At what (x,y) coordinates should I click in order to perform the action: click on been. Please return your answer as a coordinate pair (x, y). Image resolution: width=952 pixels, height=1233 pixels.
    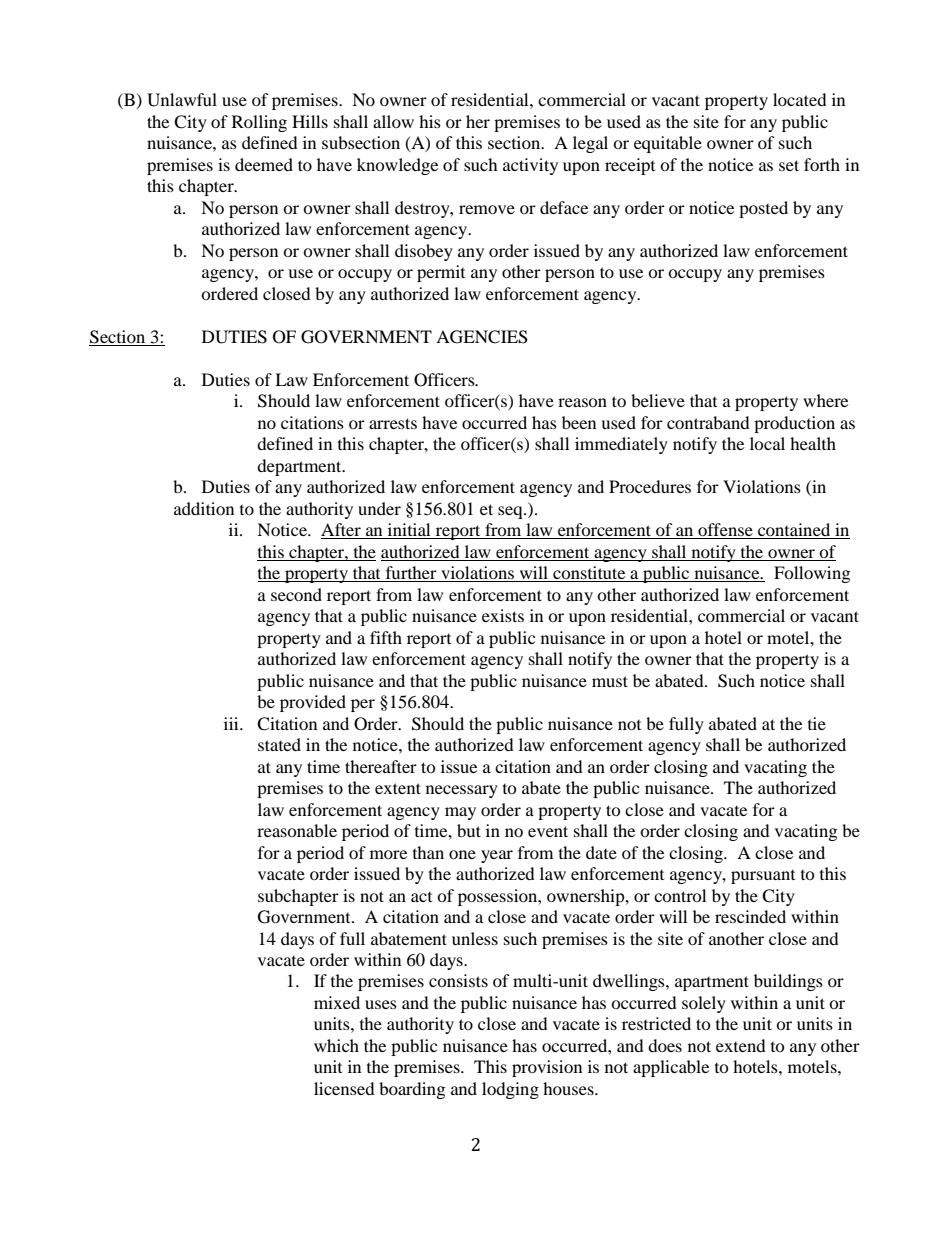
    Looking at the image, I should click on (579, 422).
